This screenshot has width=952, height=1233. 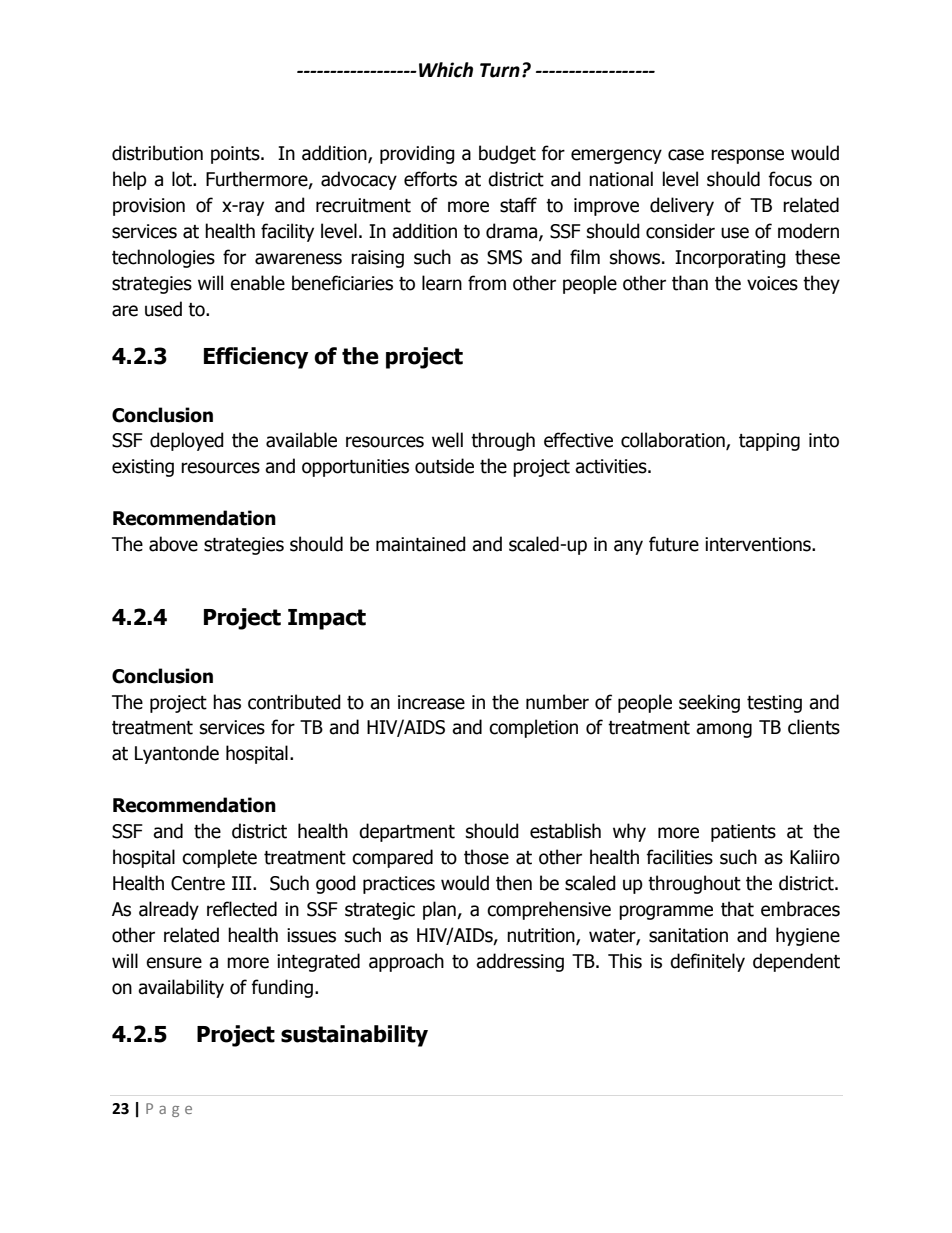 What do you see at coordinates (747, 156) in the screenshot?
I see `response` at bounding box center [747, 156].
